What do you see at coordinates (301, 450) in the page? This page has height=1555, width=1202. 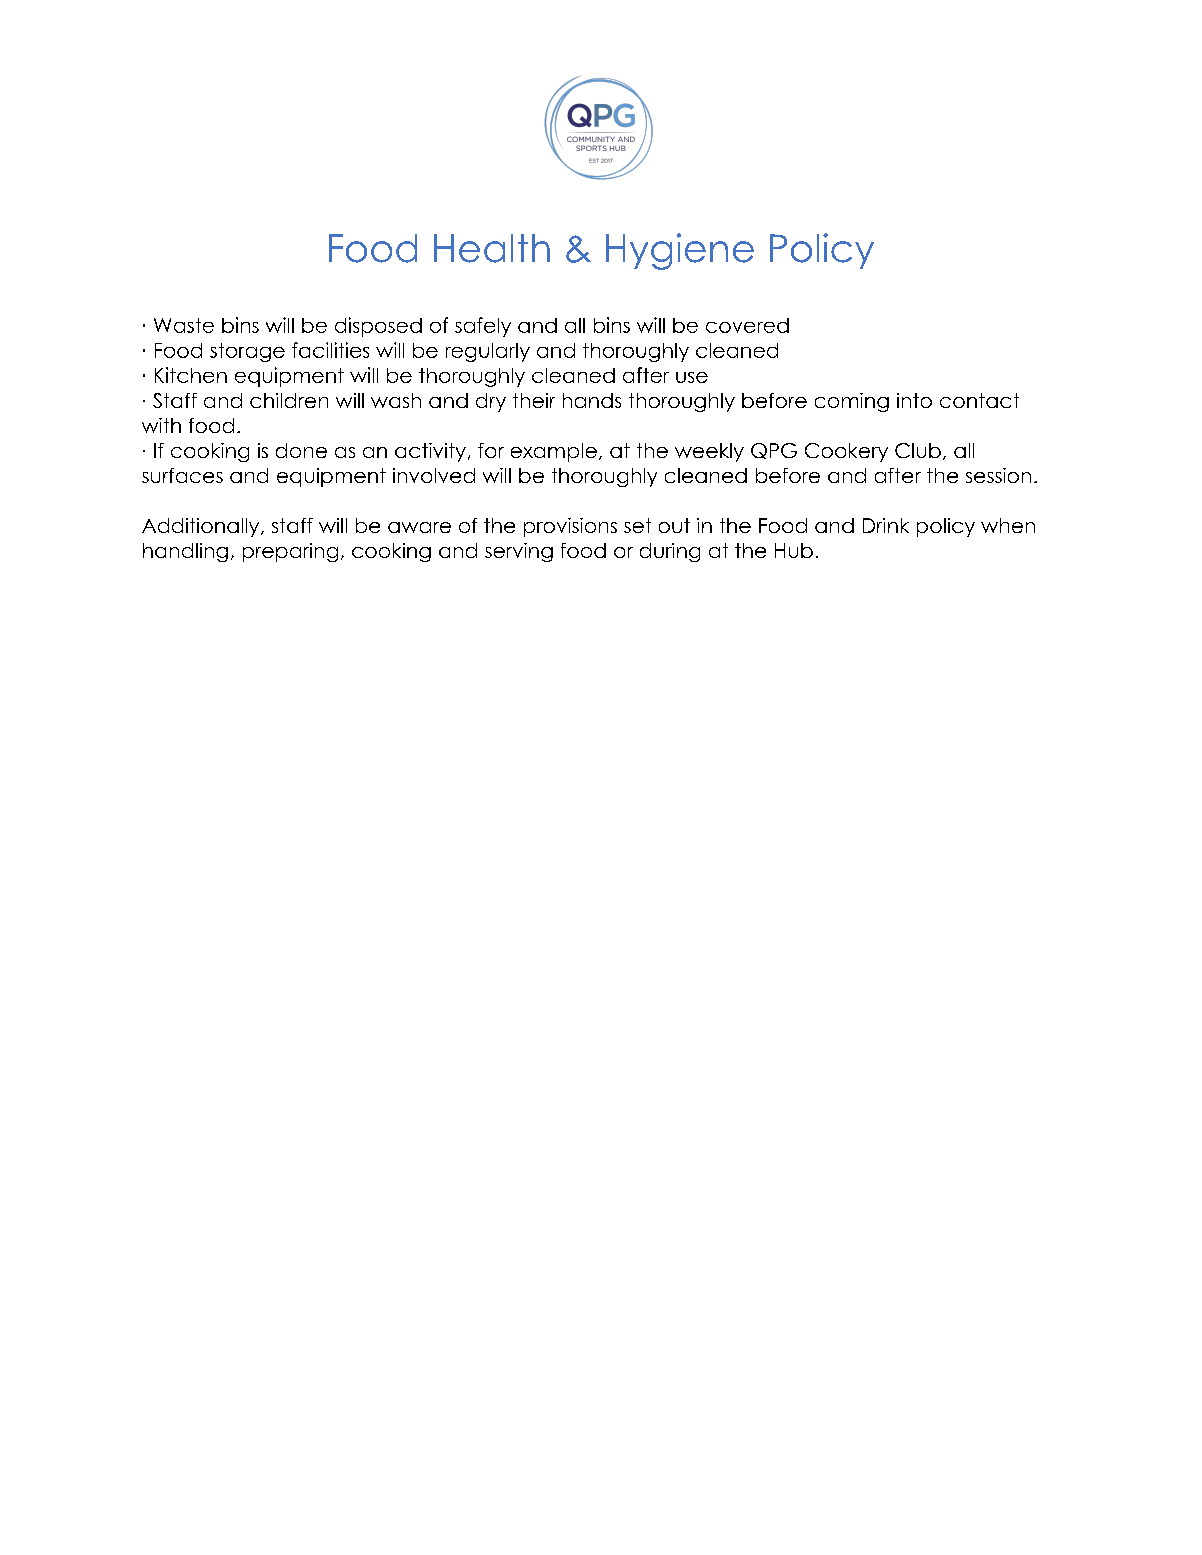 I see `done` at bounding box center [301, 450].
